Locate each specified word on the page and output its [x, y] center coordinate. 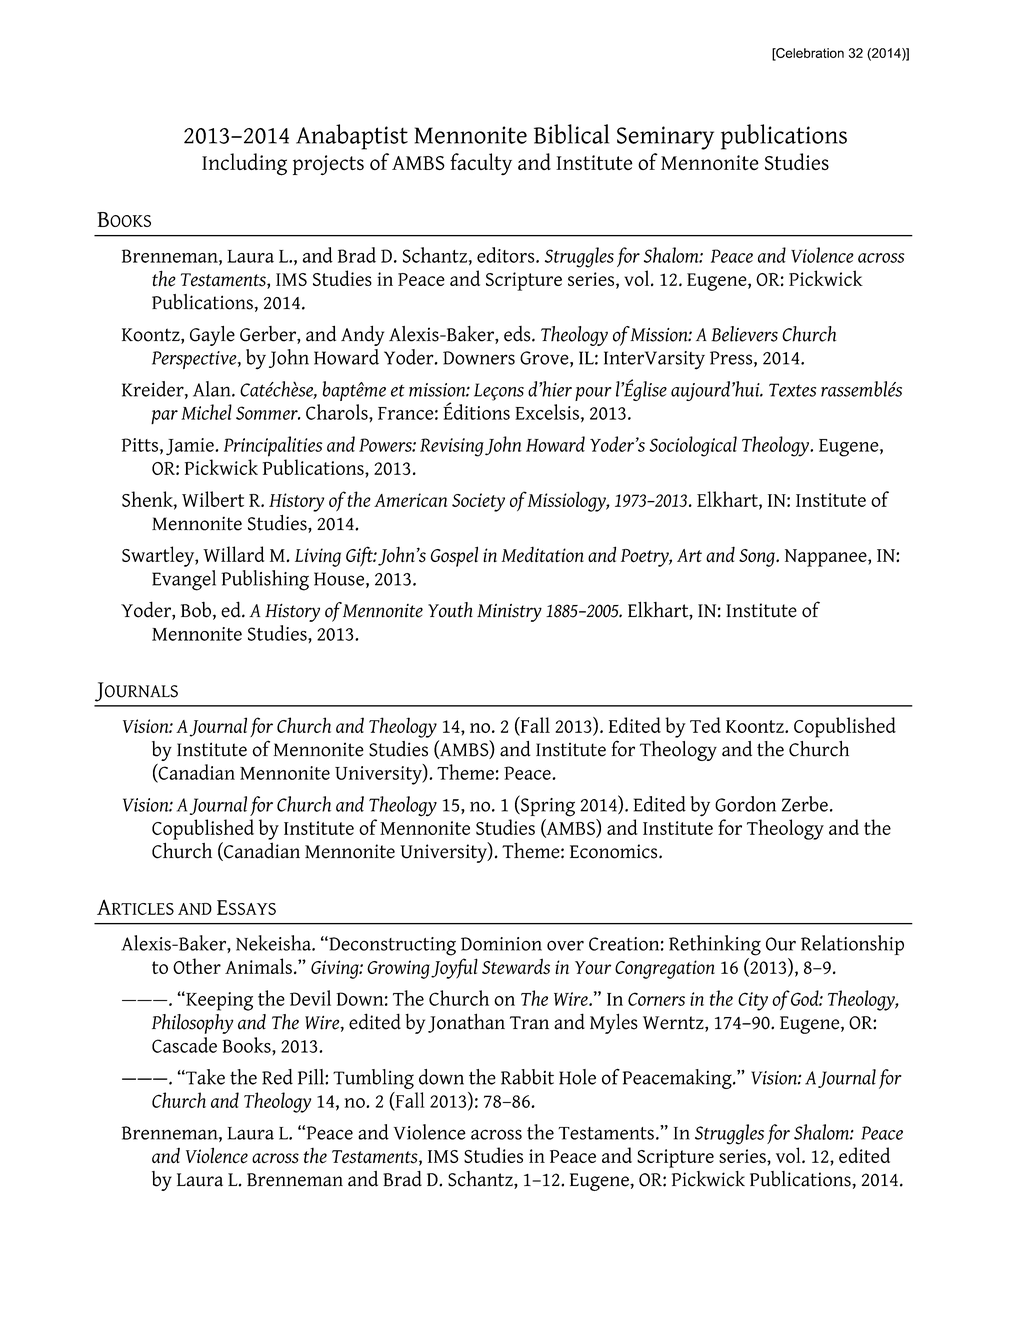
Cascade [184, 1045]
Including [244, 164]
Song [758, 558]
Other [197, 966]
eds [518, 334]
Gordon [745, 804]
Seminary [665, 138]
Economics [615, 851]
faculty [481, 164]
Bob [196, 610]
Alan [213, 389]
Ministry [509, 613]
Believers [744, 334]
